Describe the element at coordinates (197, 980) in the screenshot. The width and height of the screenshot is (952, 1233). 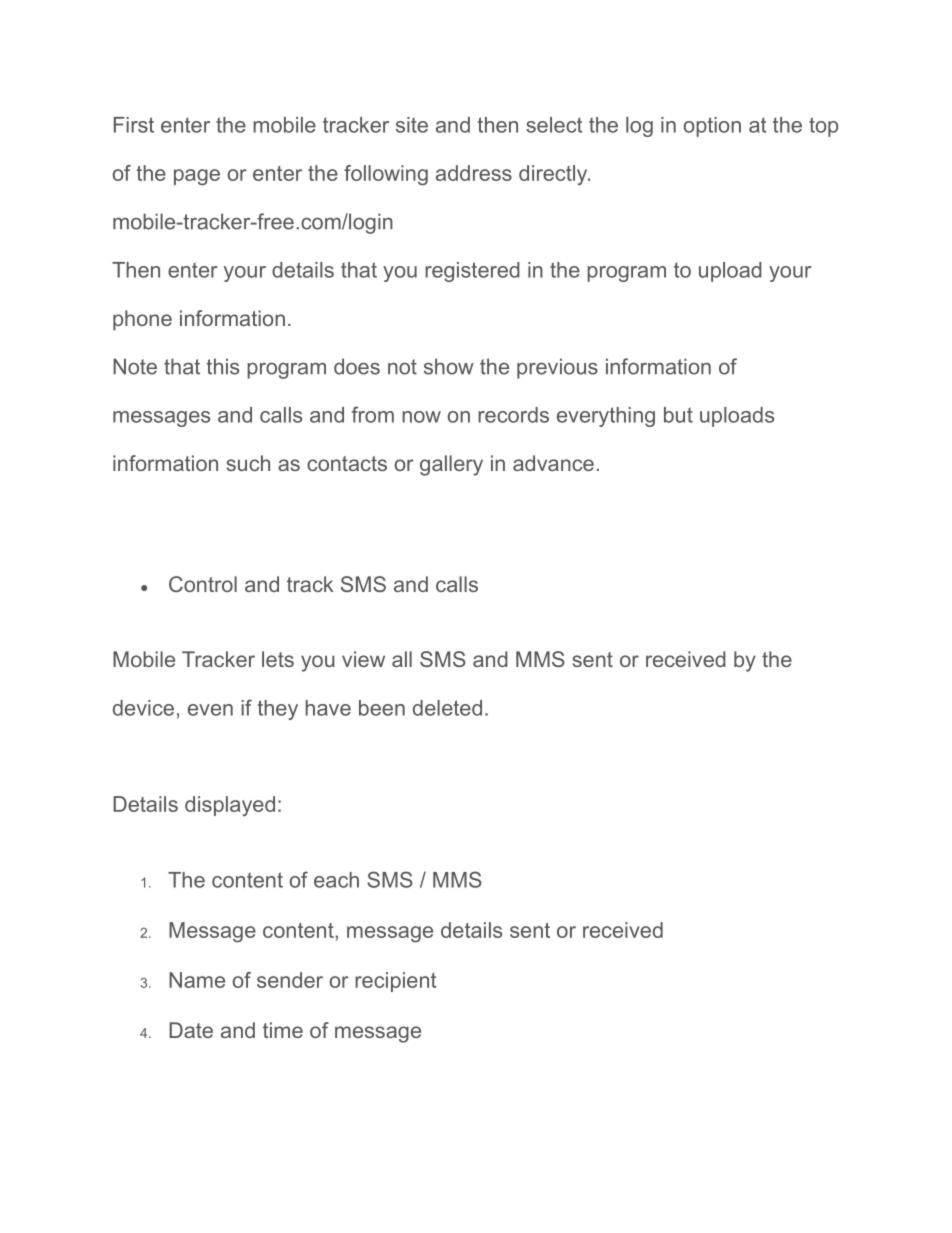
I see `Name` at that location.
